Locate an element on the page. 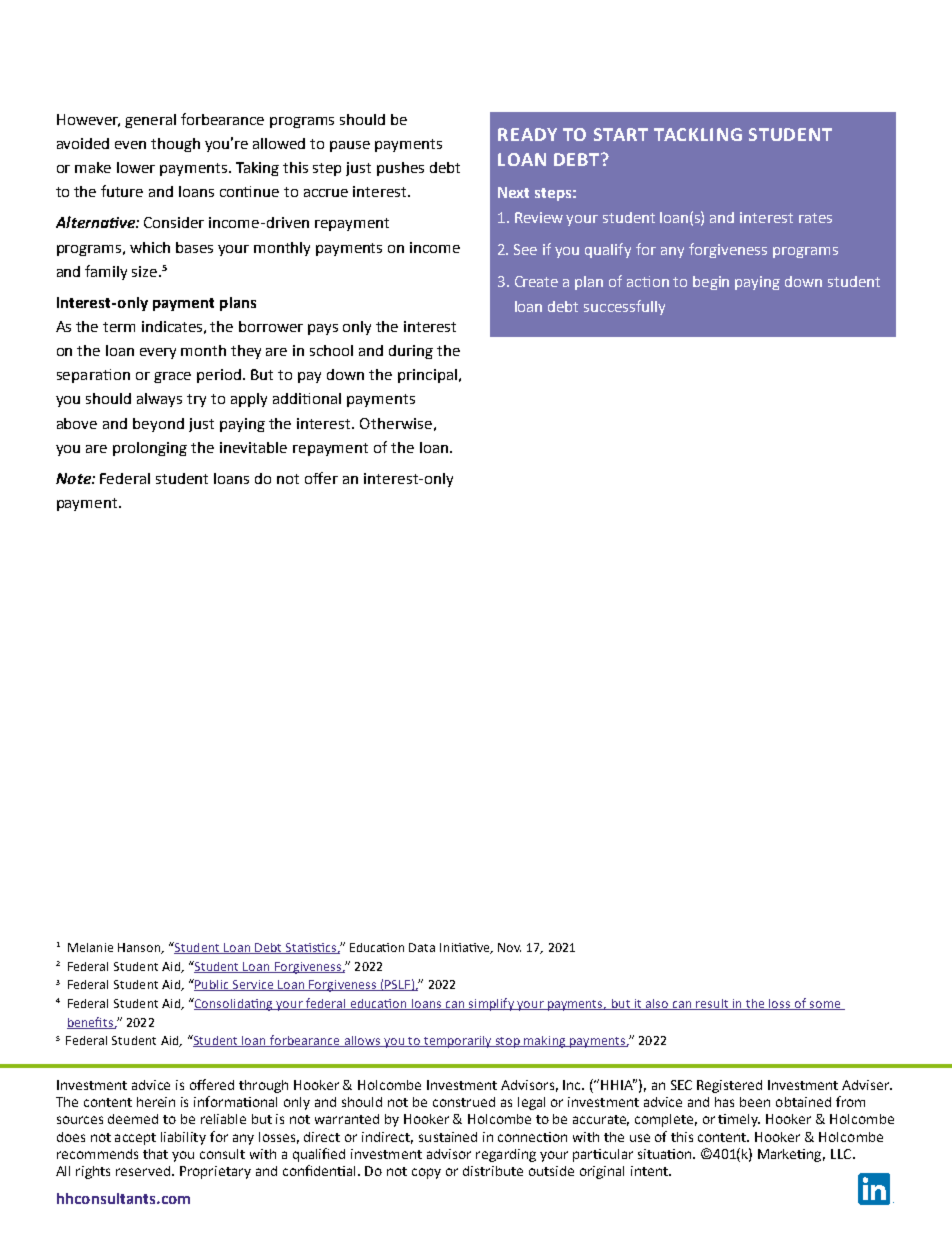  tackling is located at coordinates (698, 134).
